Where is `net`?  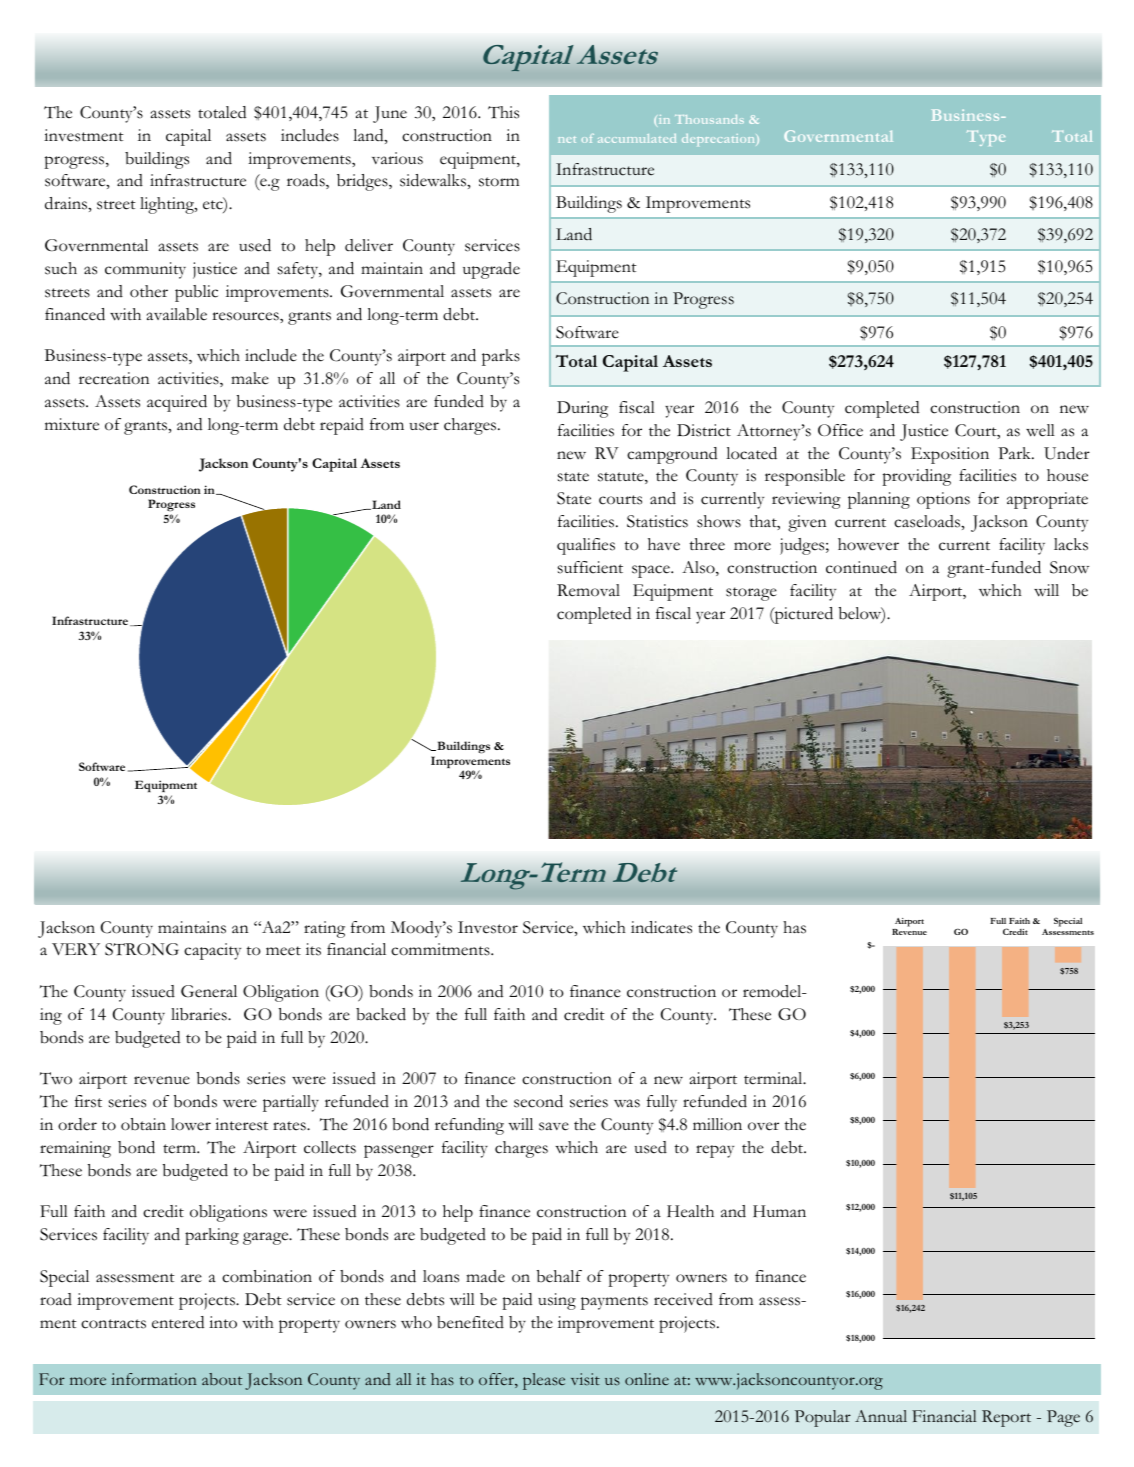
net is located at coordinates (567, 139).
